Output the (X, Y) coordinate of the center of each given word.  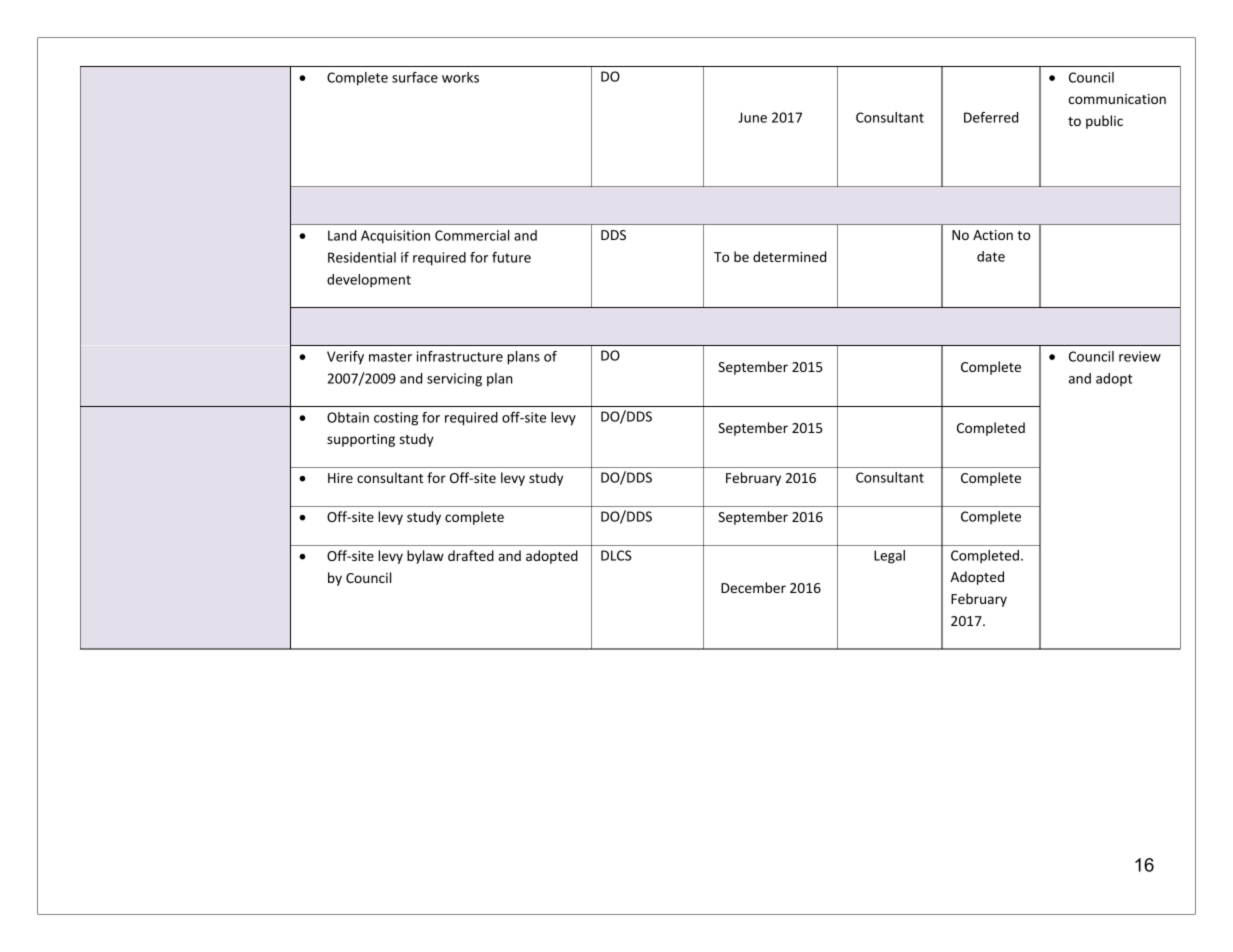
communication (1117, 99)
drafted (471, 555)
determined (789, 256)
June (752, 117)
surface (415, 77)
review (1140, 356)
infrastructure (460, 356)
